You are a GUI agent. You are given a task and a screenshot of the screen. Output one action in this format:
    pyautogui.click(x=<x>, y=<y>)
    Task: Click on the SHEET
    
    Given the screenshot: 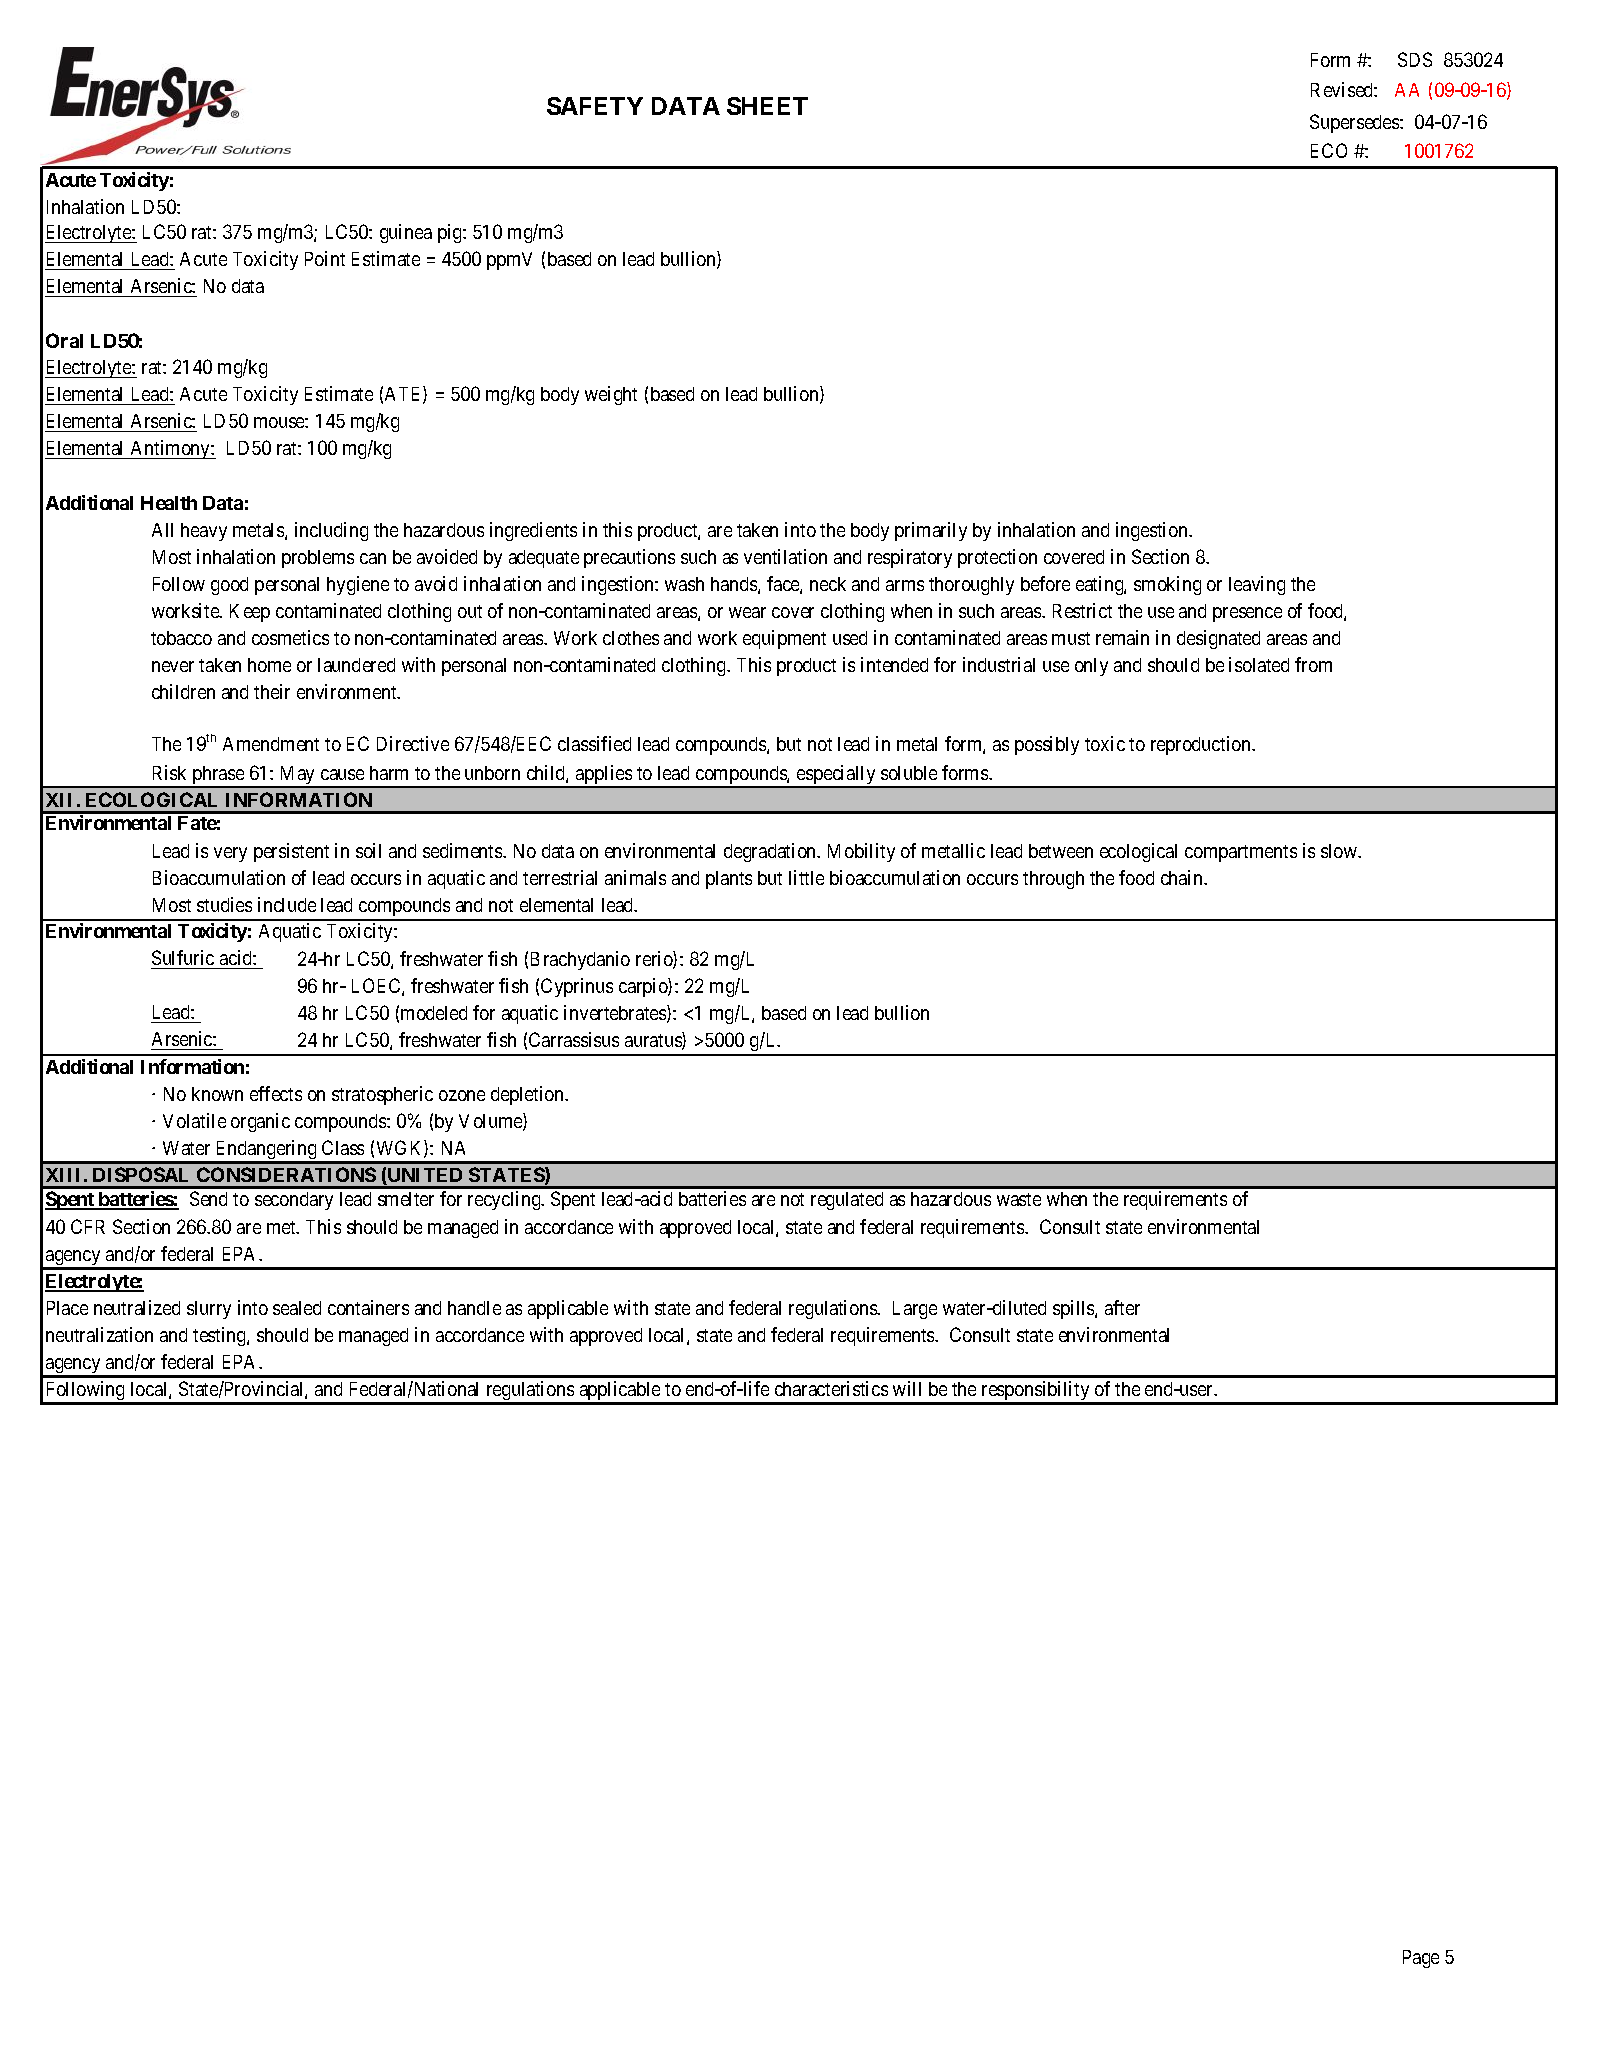 What is the action you would take?
    pyautogui.click(x=767, y=106)
